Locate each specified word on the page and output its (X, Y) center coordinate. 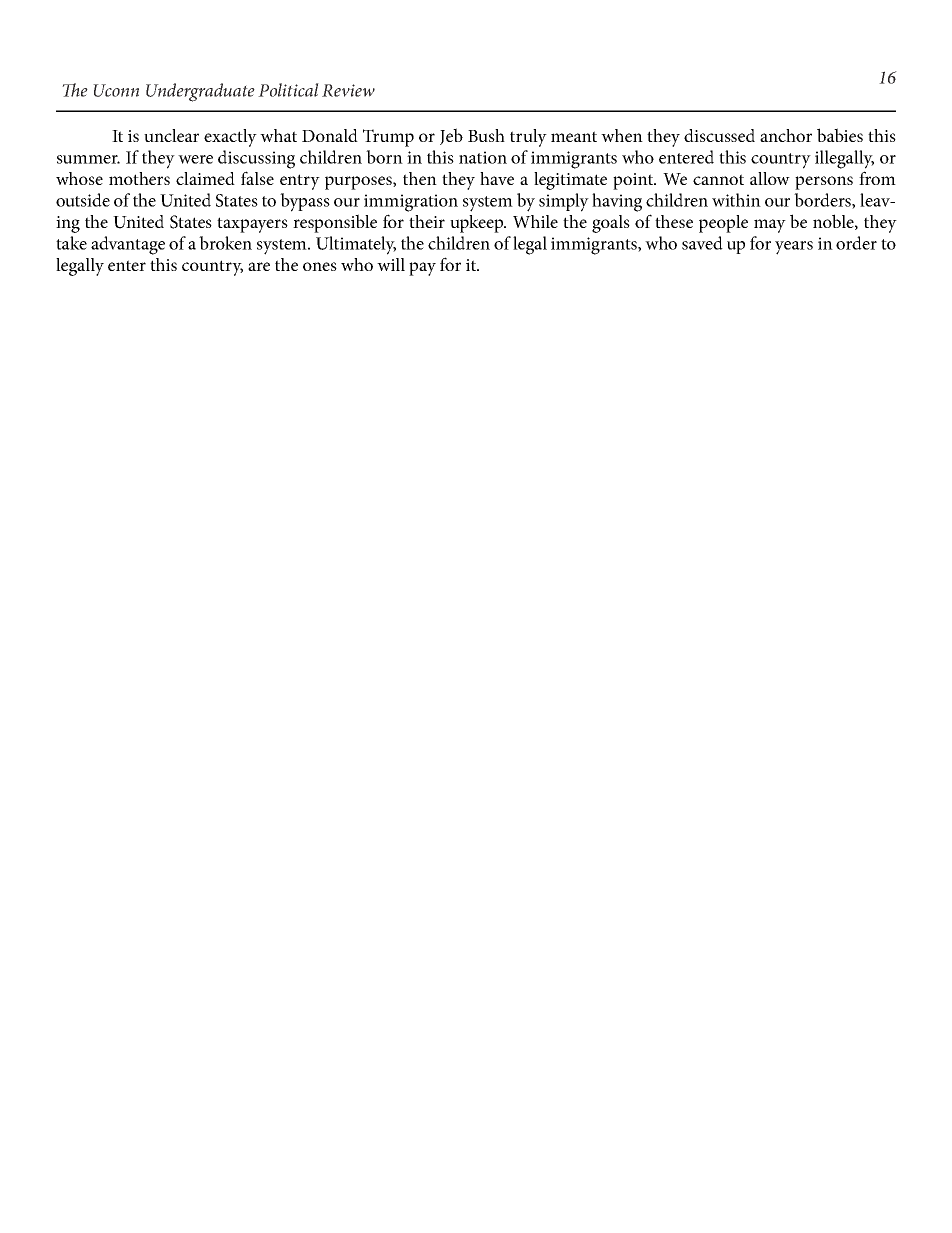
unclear (171, 135)
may (770, 226)
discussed (719, 135)
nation (483, 157)
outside (83, 200)
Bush (486, 135)
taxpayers (252, 225)
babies (840, 135)
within (736, 200)
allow (770, 178)
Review (348, 90)
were (195, 159)
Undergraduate (200, 92)
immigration (411, 203)
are (259, 266)
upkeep (478, 224)
